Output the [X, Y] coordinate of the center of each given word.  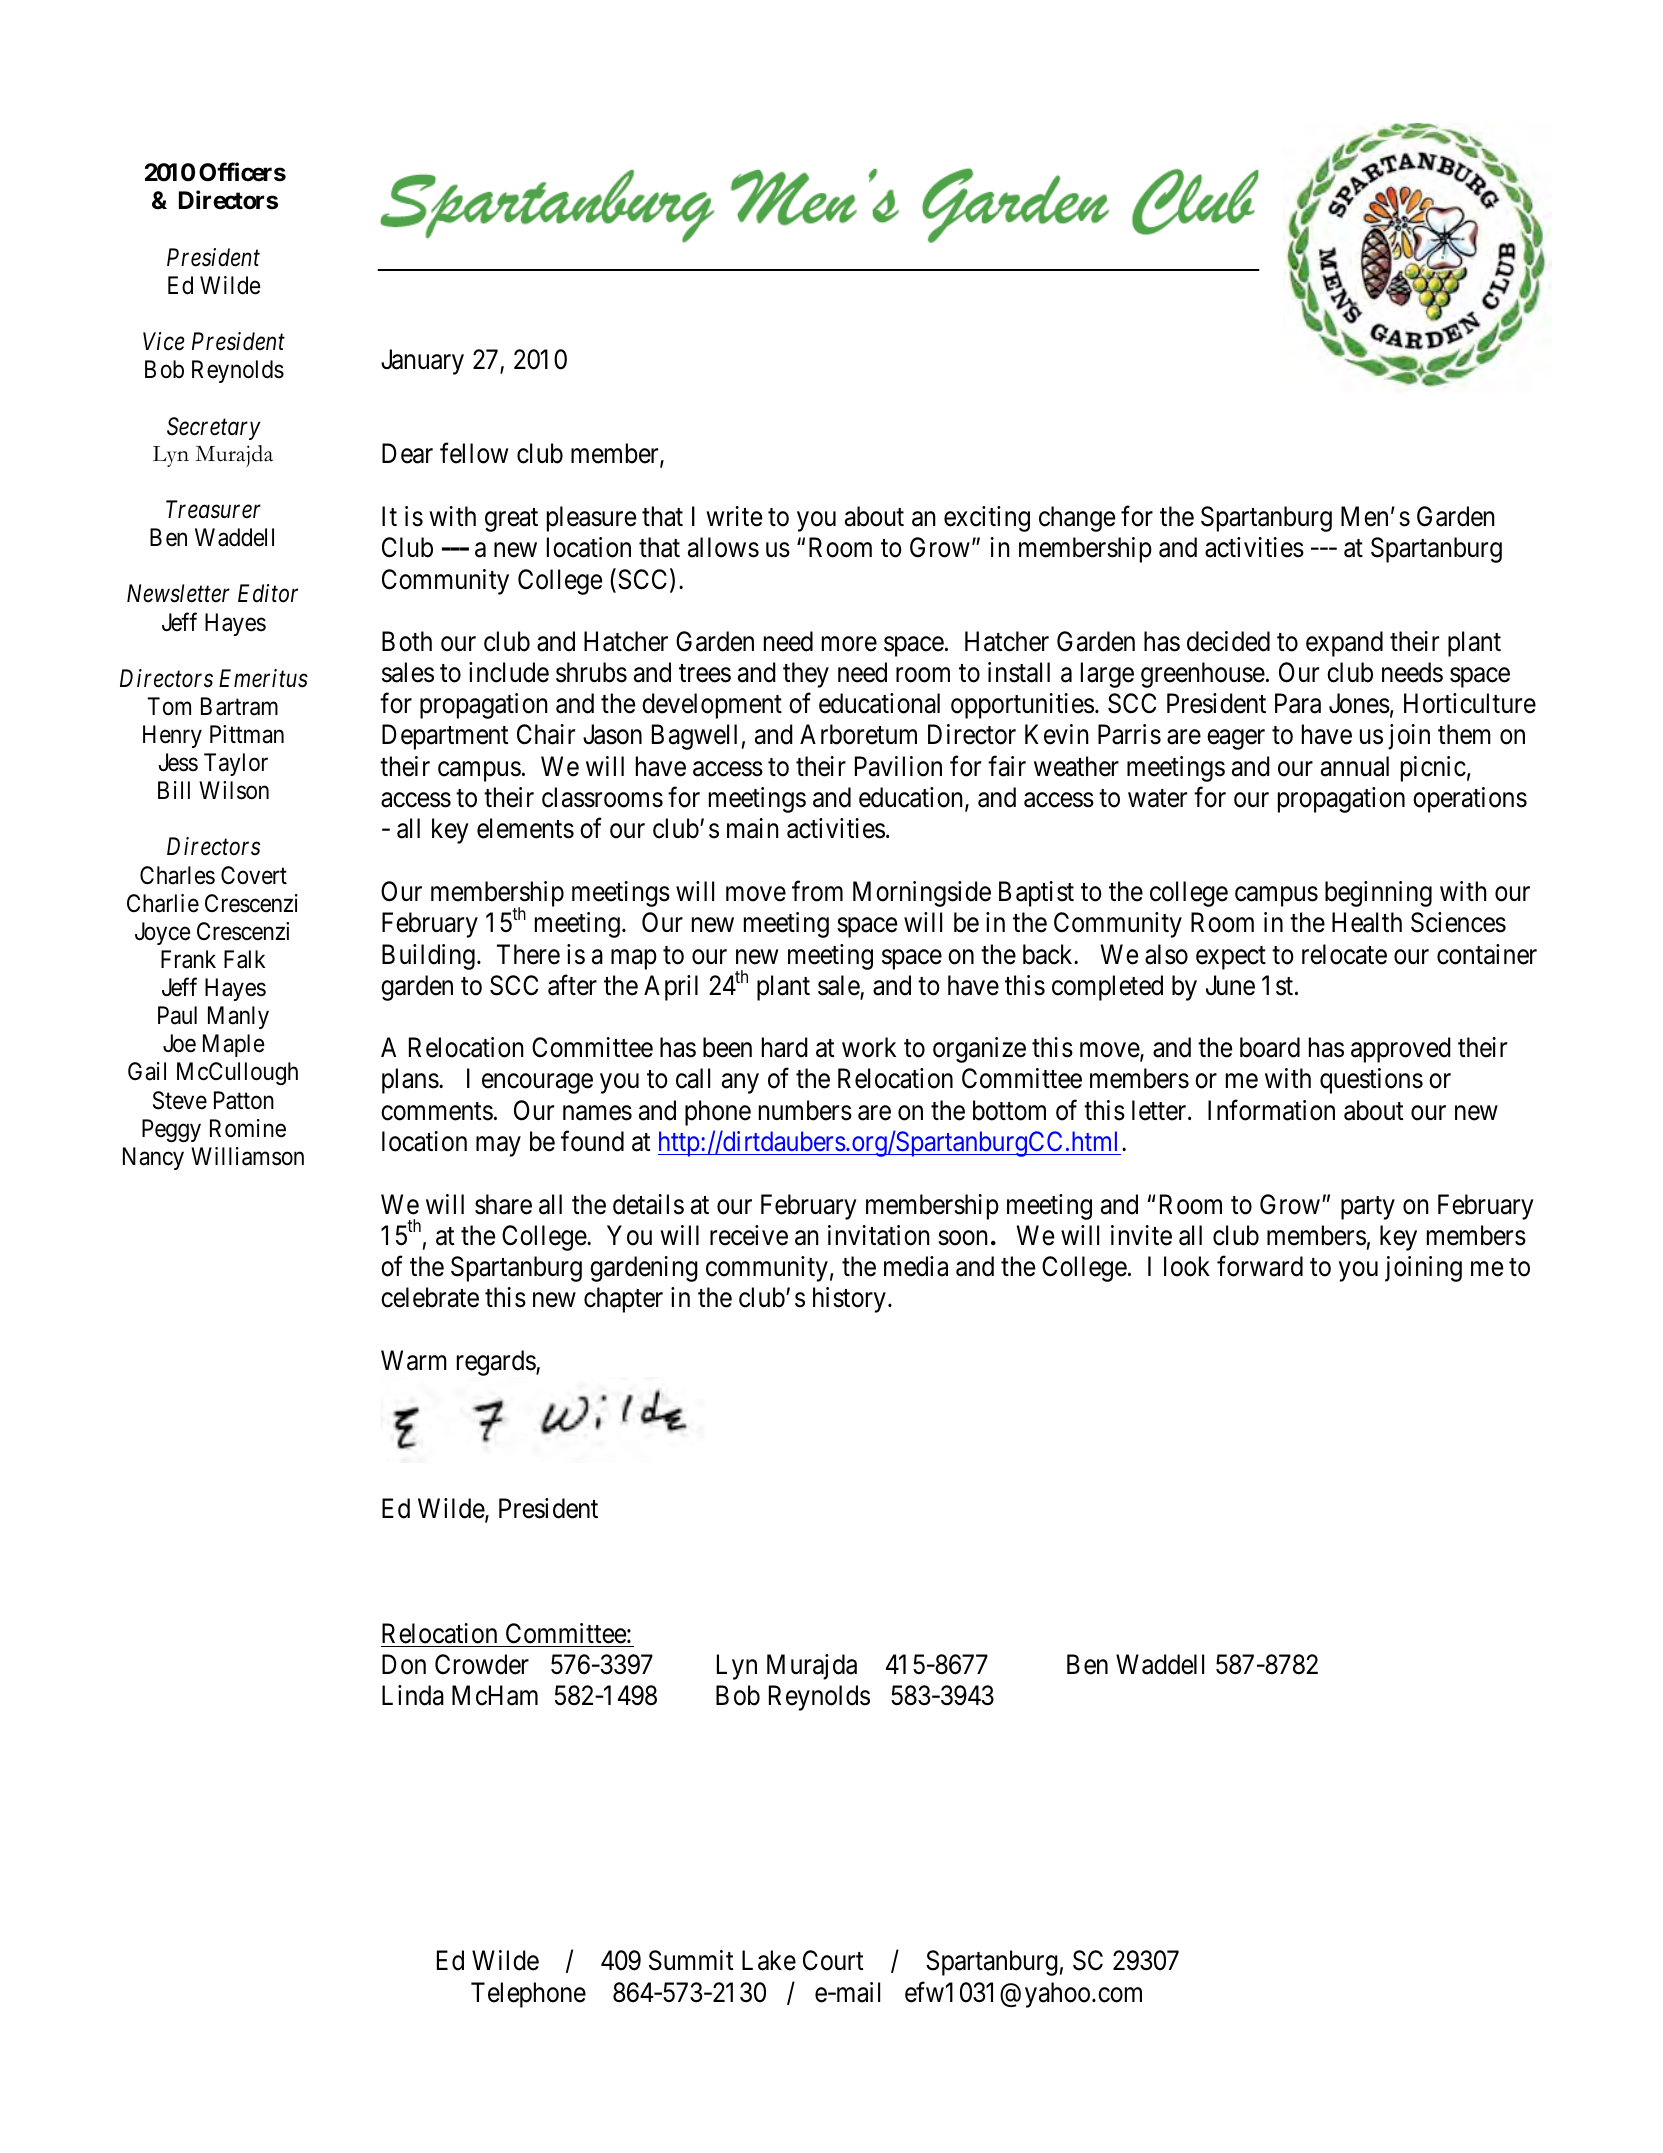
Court [833, 1960]
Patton [244, 1100]
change [1077, 519]
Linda [413, 1695]
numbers [805, 1110]
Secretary [214, 428]
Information [1271, 1110]
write [734, 516]
